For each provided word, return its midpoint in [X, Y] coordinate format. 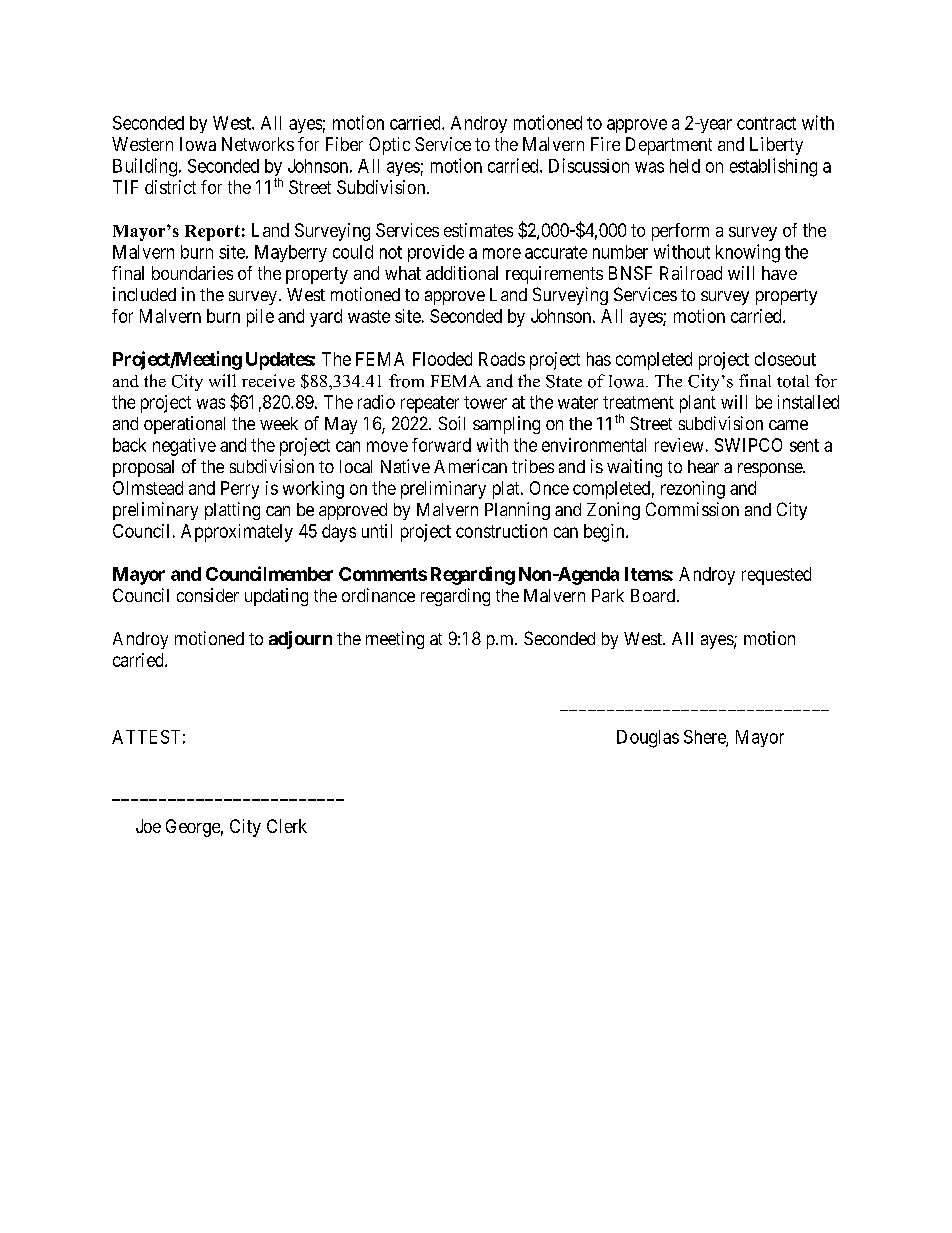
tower [485, 402]
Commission [692, 509]
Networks [258, 144]
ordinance [378, 595]
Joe [148, 826]
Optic [389, 146]
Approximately [237, 533]
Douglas [648, 739]
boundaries [192, 273]
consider [208, 595]
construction [501, 531]
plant [698, 404]
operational [184, 425]
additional [462, 273]
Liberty [776, 146]
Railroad [691, 273]
